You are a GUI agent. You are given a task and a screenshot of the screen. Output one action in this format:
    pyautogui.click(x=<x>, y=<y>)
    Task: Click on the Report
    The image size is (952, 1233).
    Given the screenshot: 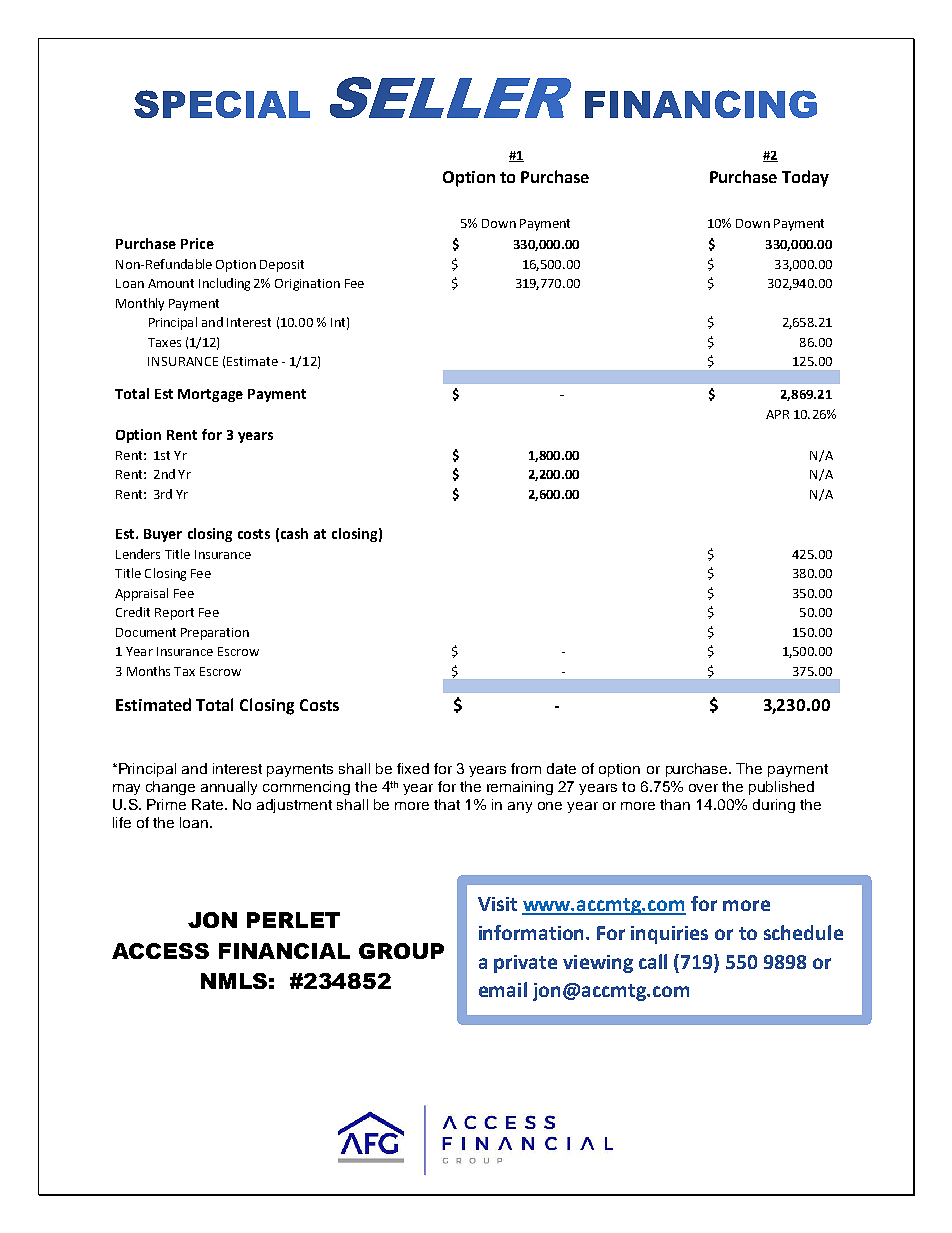 What is the action you would take?
    pyautogui.click(x=174, y=614)
